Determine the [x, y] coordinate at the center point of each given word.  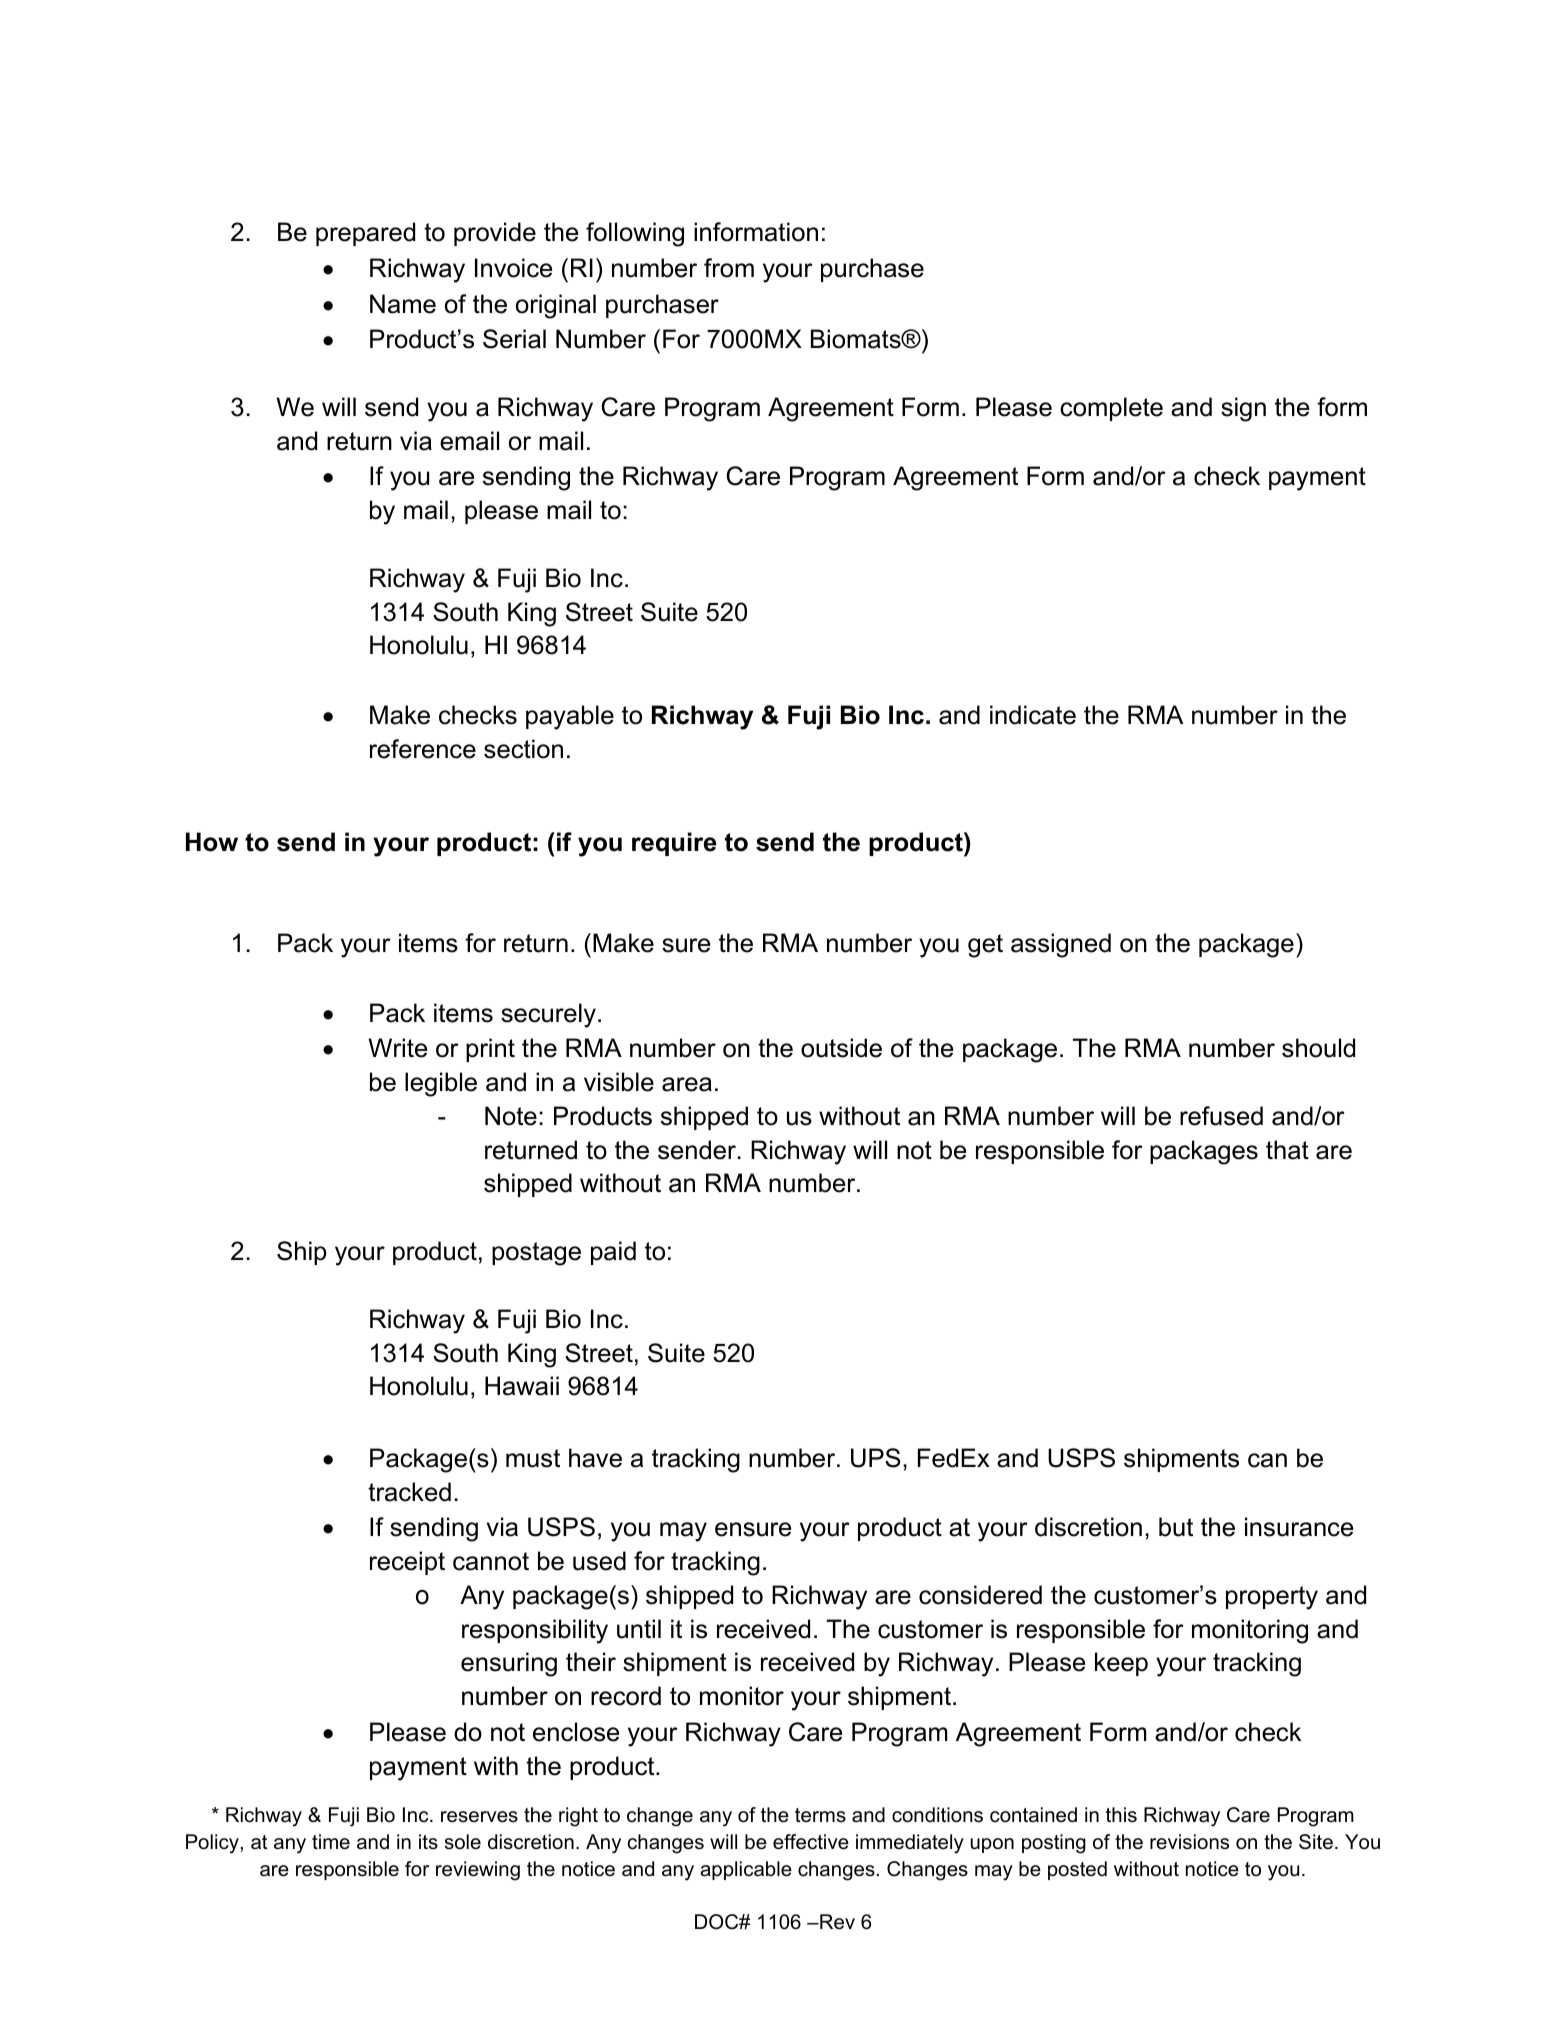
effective [811, 1842]
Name [403, 304]
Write [397, 1048]
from [729, 268]
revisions [1189, 1842]
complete [1111, 409]
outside [841, 1048]
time [331, 1842]
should [1318, 1048]
